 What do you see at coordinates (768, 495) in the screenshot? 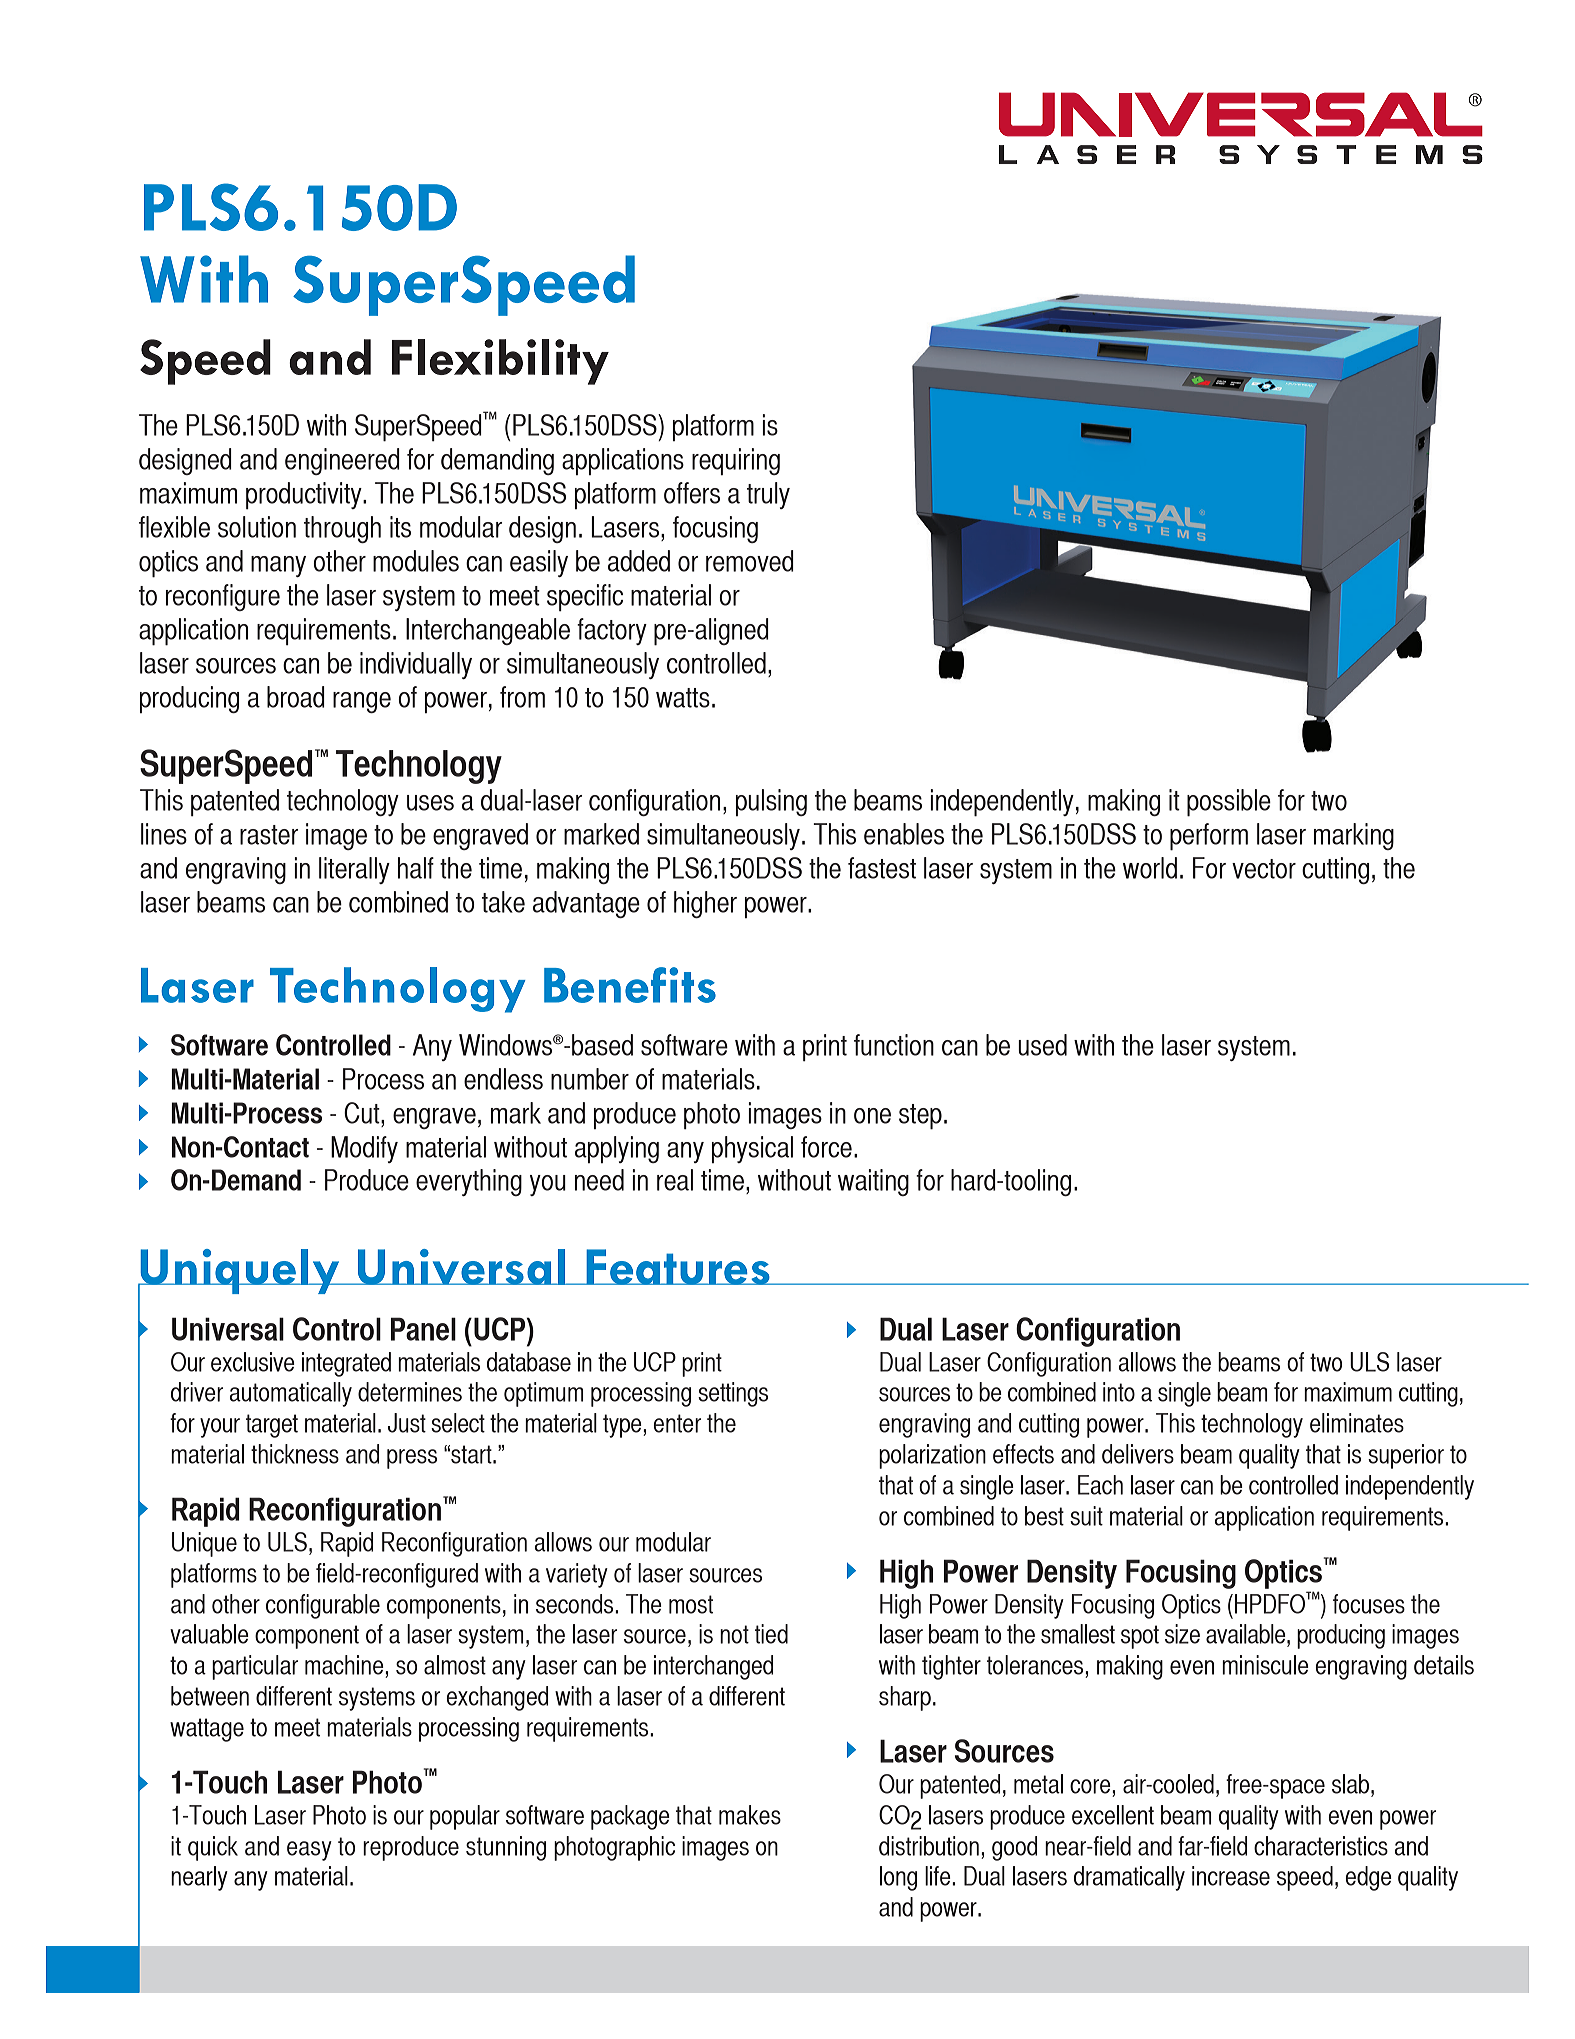
I see `truly` at bounding box center [768, 495].
